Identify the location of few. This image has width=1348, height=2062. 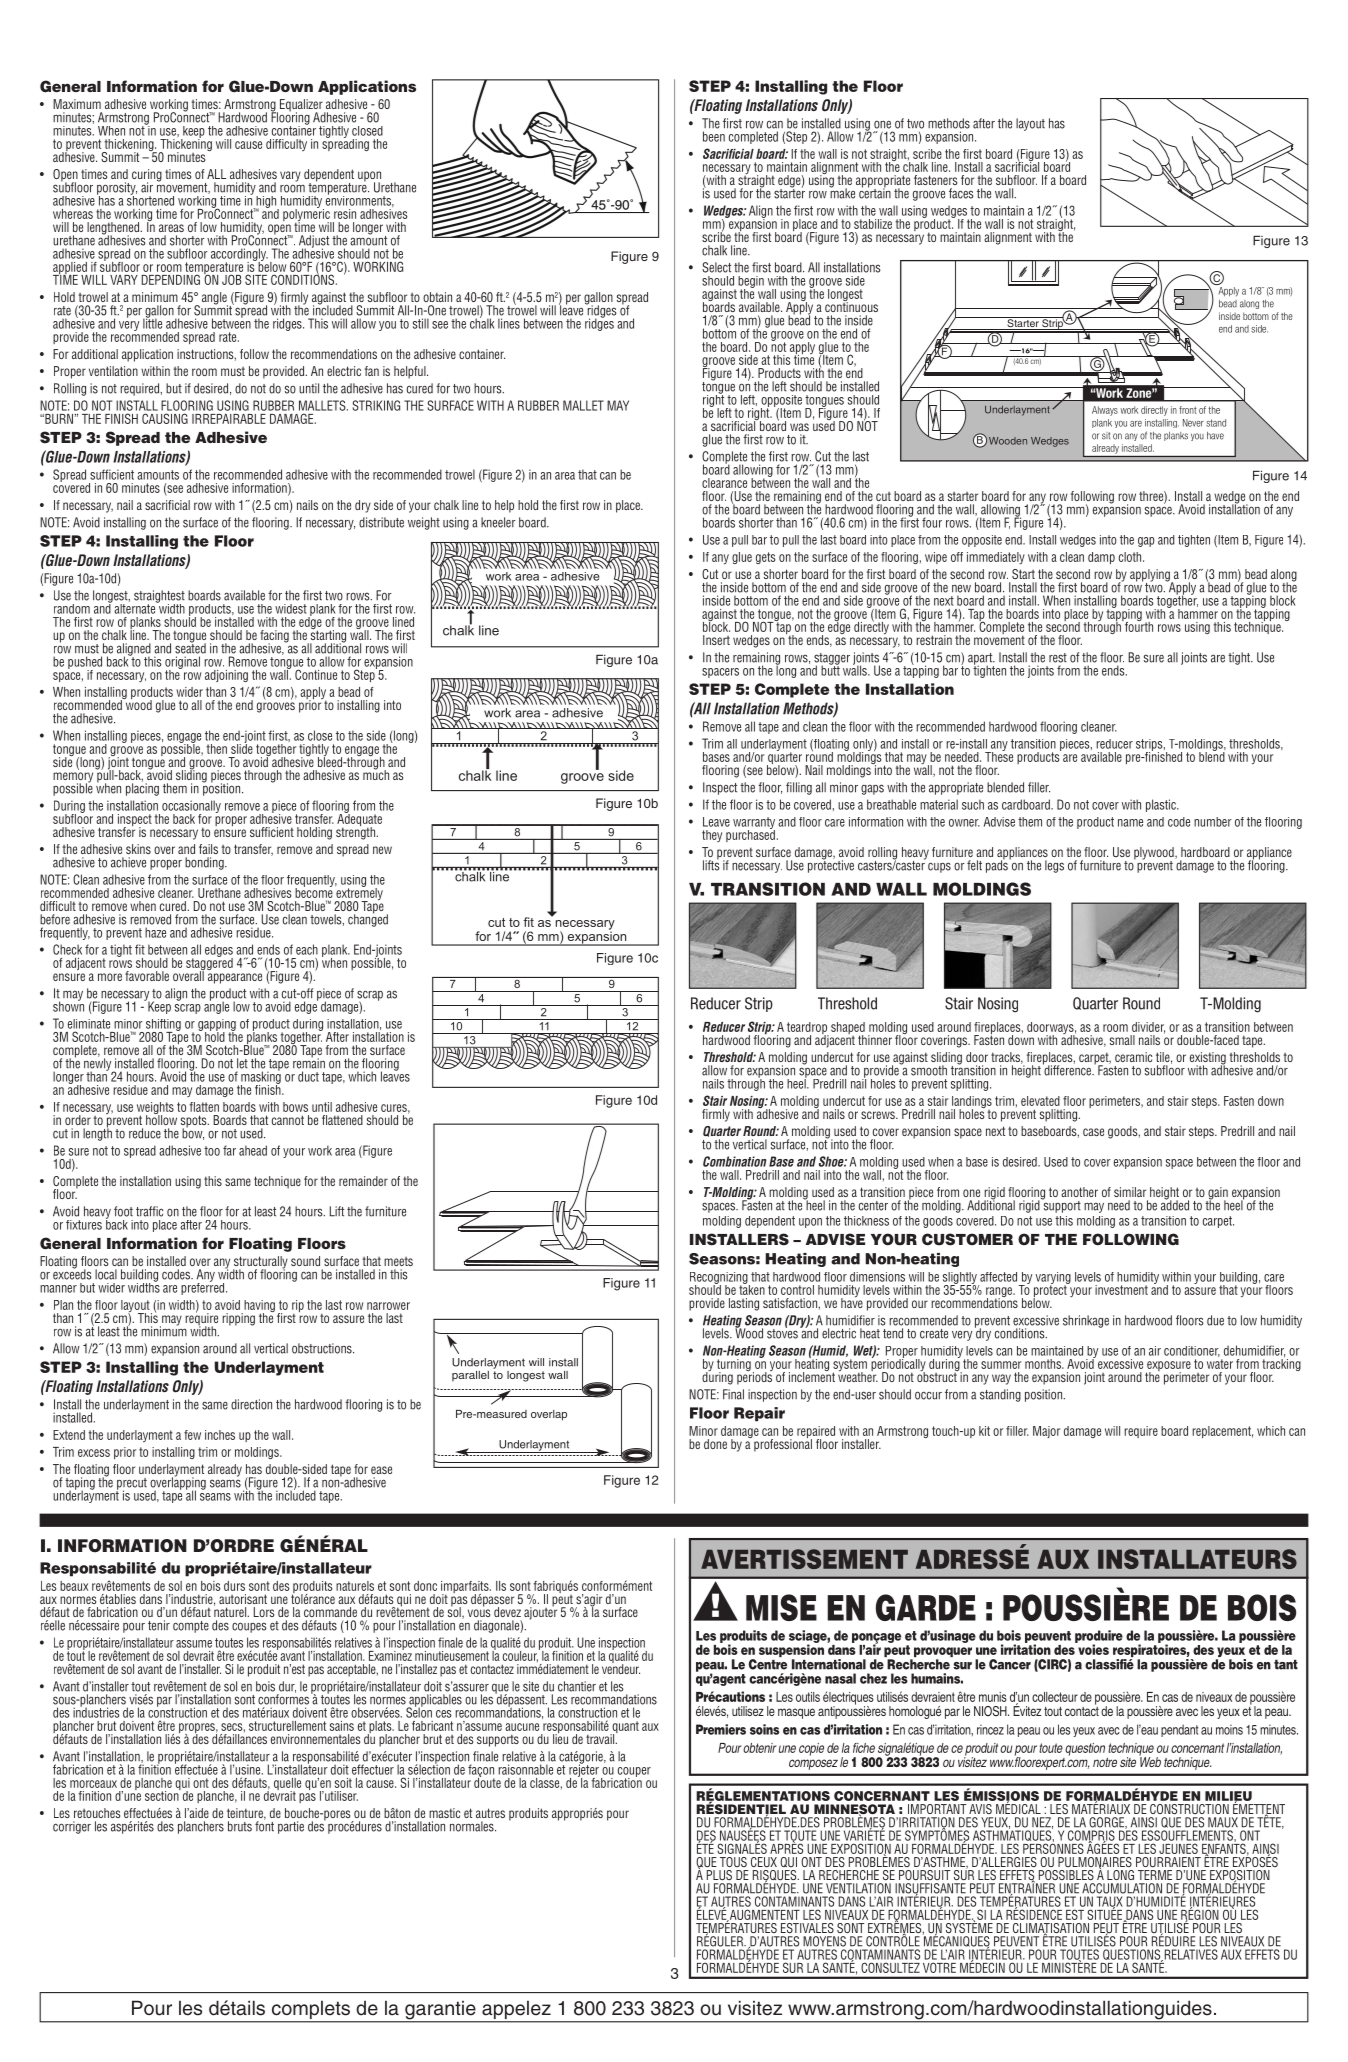
(192, 1435).
